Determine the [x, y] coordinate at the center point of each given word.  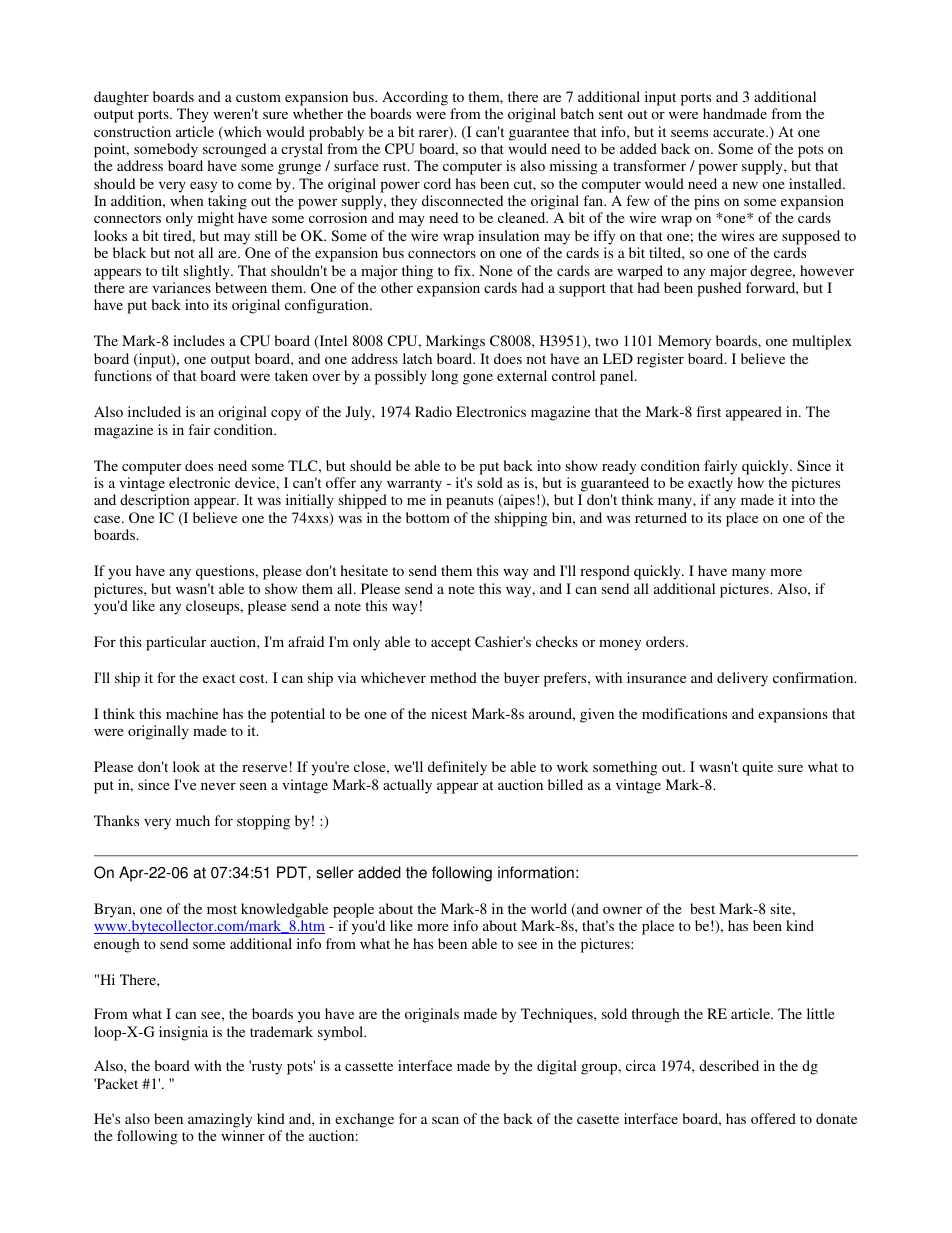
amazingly [220, 1120]
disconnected [462, 200]
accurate [740, 132]
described [729, 1065]
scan [445, 1120]
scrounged [234, 150]
